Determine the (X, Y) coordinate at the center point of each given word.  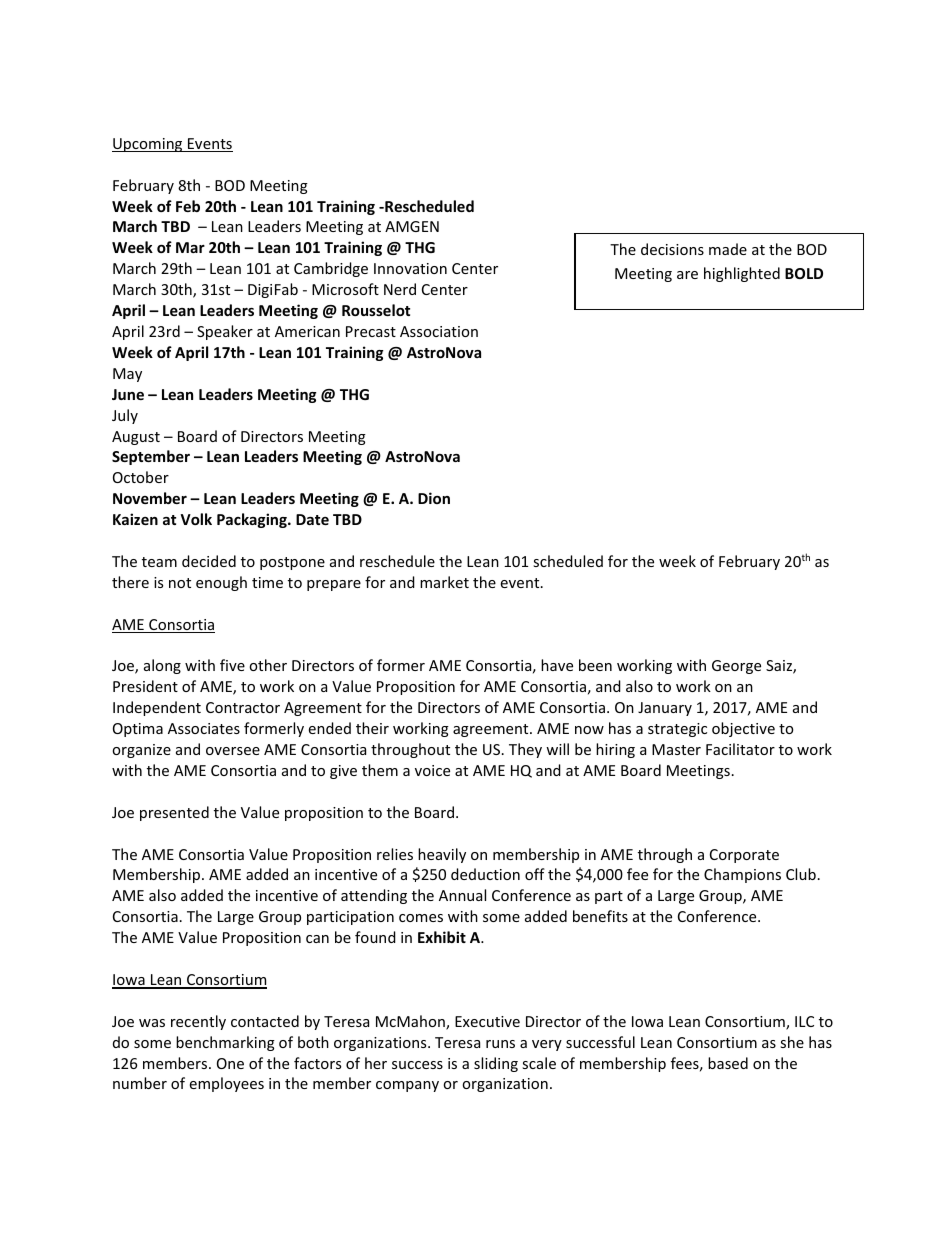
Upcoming (148, 145)
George (736, 667)
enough (221, 583)
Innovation (410, 268)
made (728, 249)
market (444, 582)
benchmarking (225, 1043)
